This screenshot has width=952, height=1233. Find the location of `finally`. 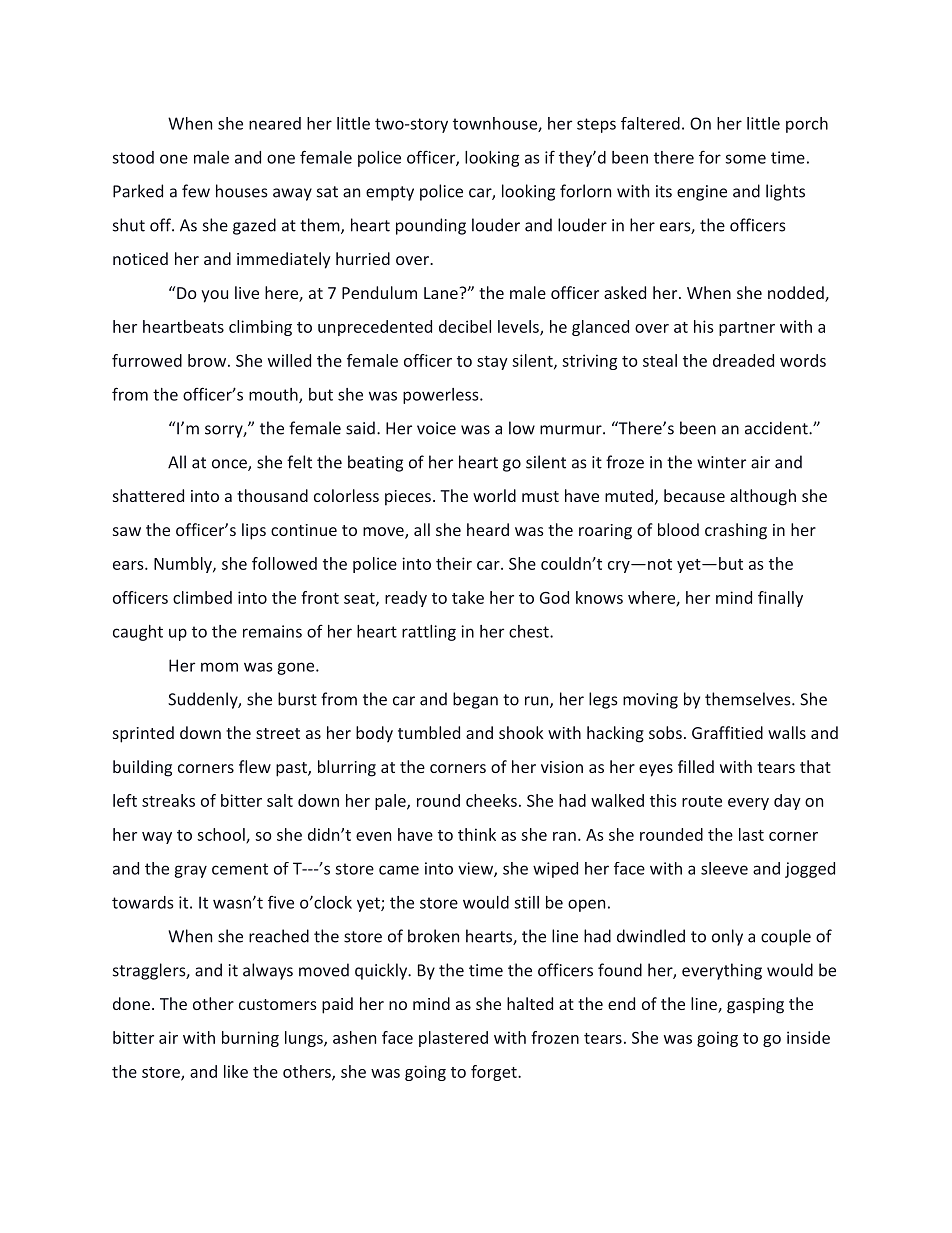

finally is located at coordinates (780, 599).
